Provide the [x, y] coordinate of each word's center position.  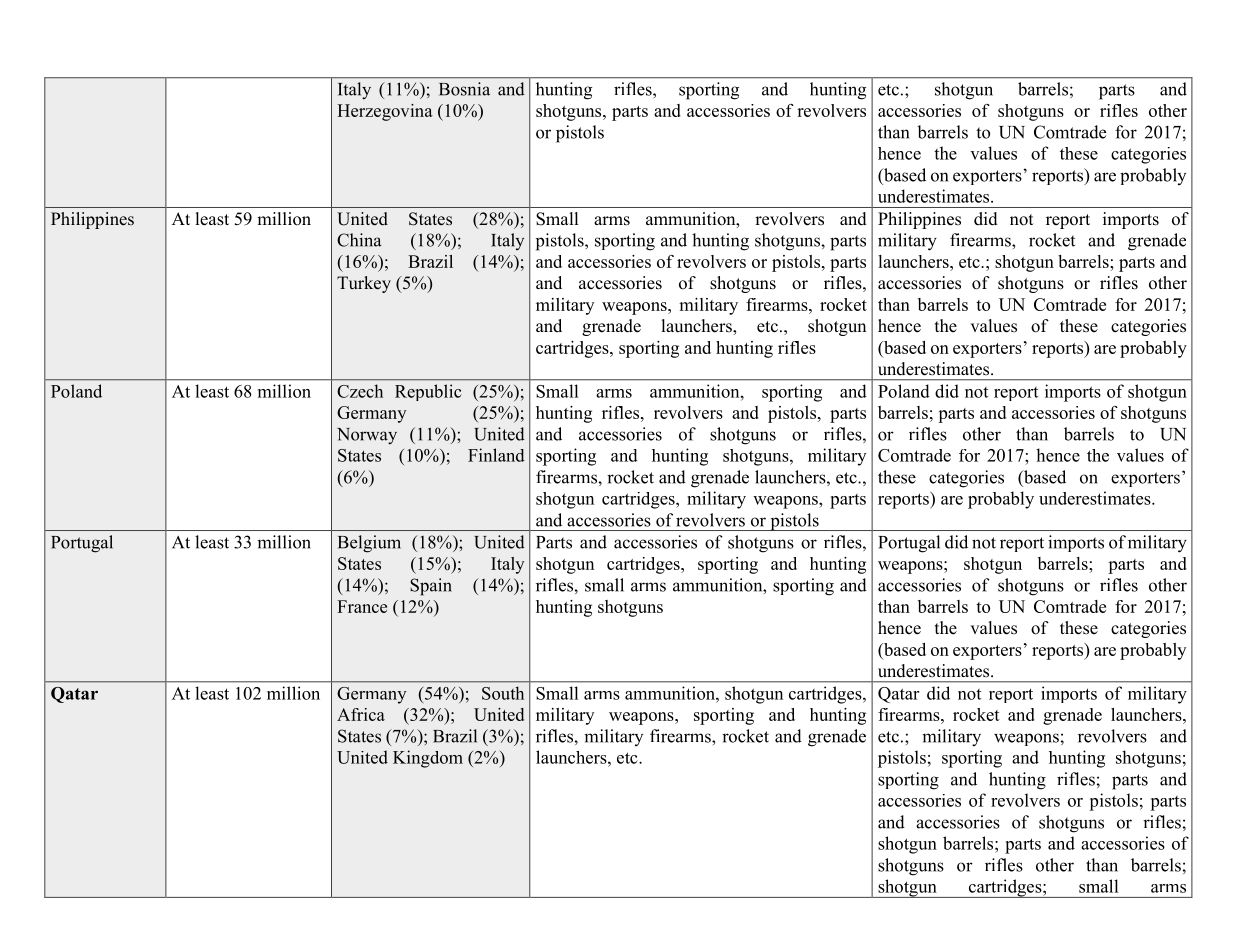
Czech [360, 391]
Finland [496, 455]
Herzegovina [385, 112]
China [359, 240]
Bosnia [464, 89]
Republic [428, 392]
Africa [361, 714]
